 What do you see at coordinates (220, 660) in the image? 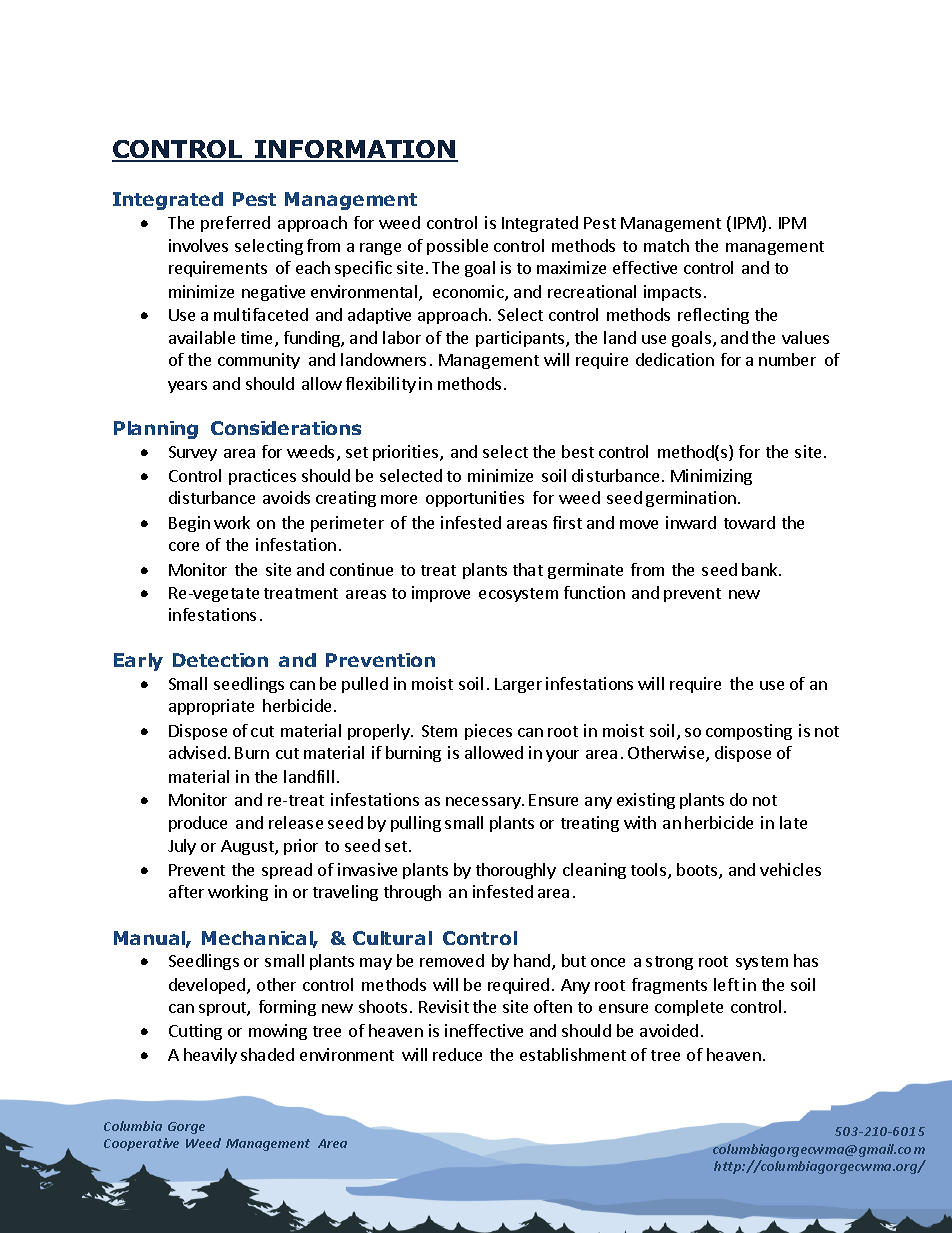
I see `Detection` at bounding box center [220, 660].
